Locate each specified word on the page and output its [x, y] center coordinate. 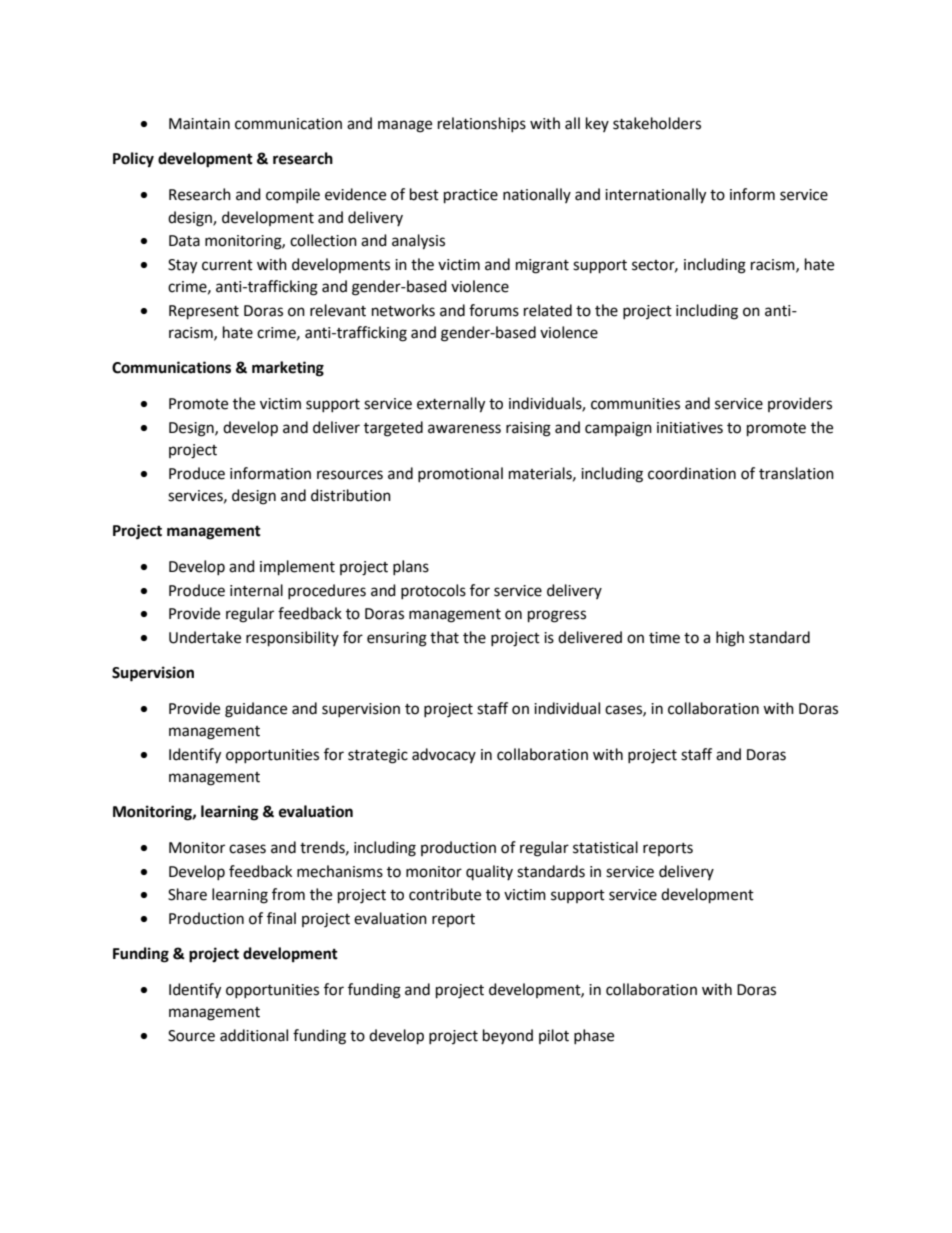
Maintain [199, 124]
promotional [460, 474]
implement [297, 568]
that [444, 637]
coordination [692, 473]
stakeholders [657, 123]
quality [489, 872]
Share [187, 894]
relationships [482, 124]
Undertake [205, 637]
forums [494, 310]
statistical [605, 847]
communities [635, 404]
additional [254, 1035]
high [730, 639]
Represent [204, 312]
